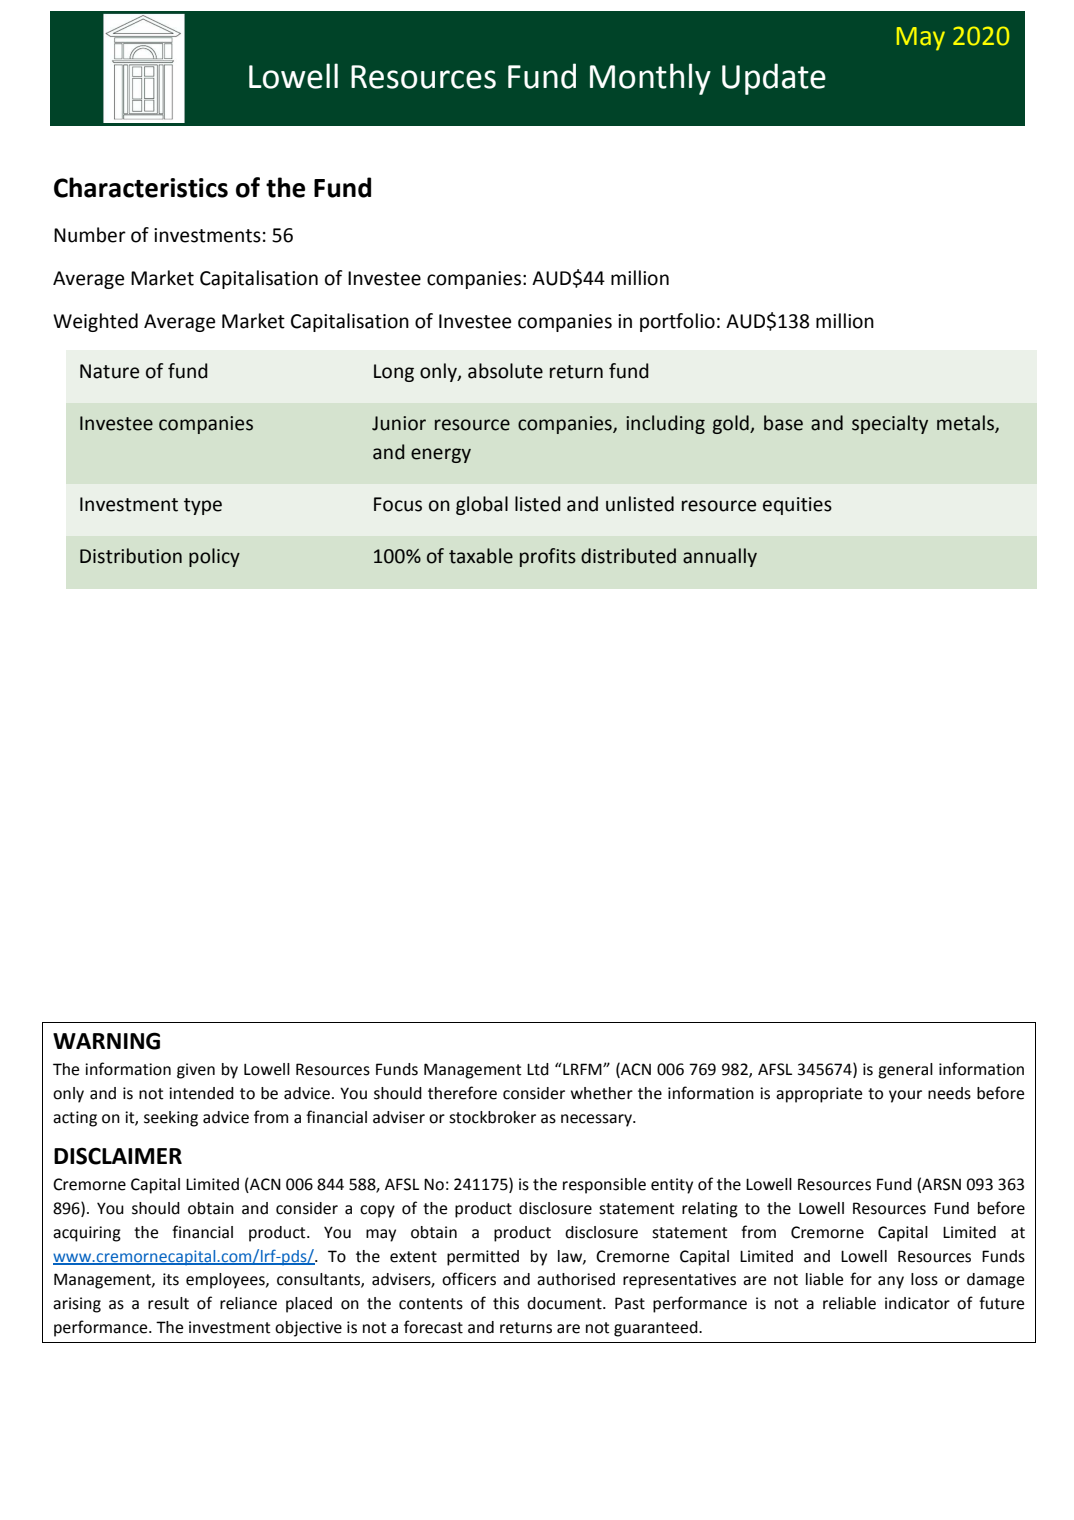 This page has height=1520, width=1074. What do you see at coordinates (141, 187) in the page?
I see `Characteristics` at bounding box center [141, 187].
